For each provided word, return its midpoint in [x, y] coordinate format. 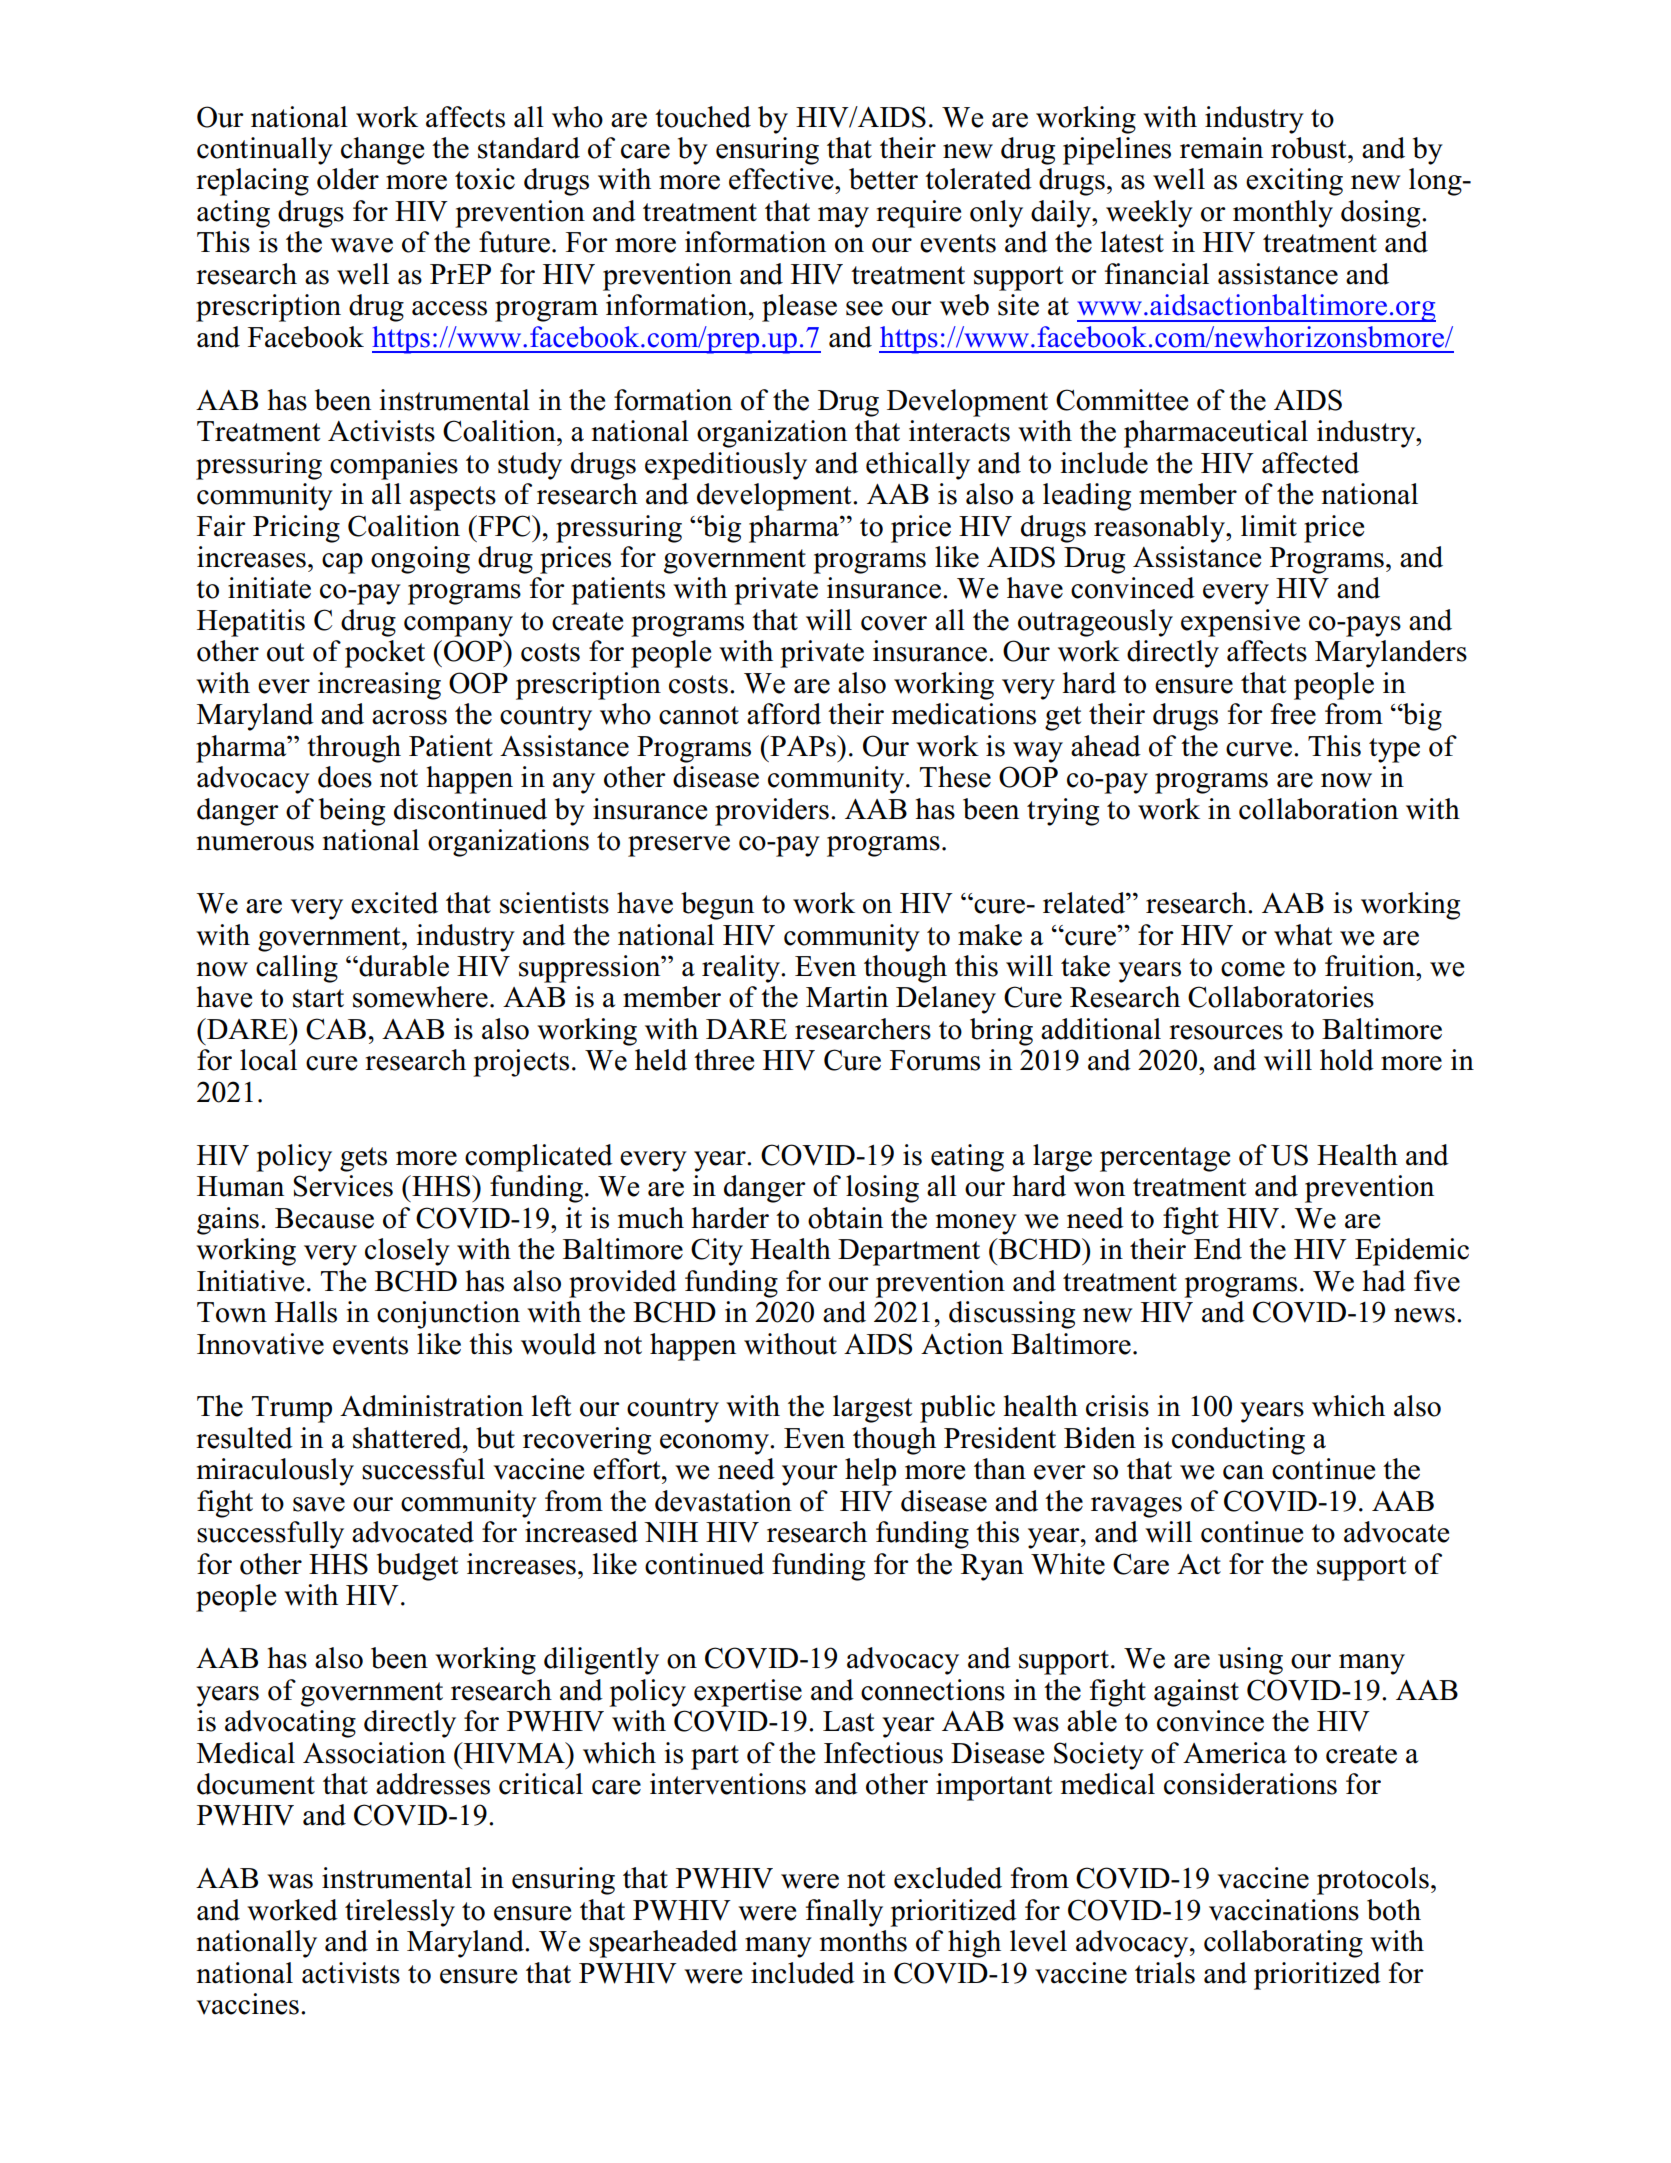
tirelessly [400, 1913]
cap [342, 563]
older [348, 179]
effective [782, 179]
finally [844, 1913]
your [810, 1475]
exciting [1294, 182]
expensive [1240, 623]
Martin [847, 997]
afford [784, 714]
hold [1347, 1060]
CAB [336, 1029]
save [319, 1504]
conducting [1238, 1441]
